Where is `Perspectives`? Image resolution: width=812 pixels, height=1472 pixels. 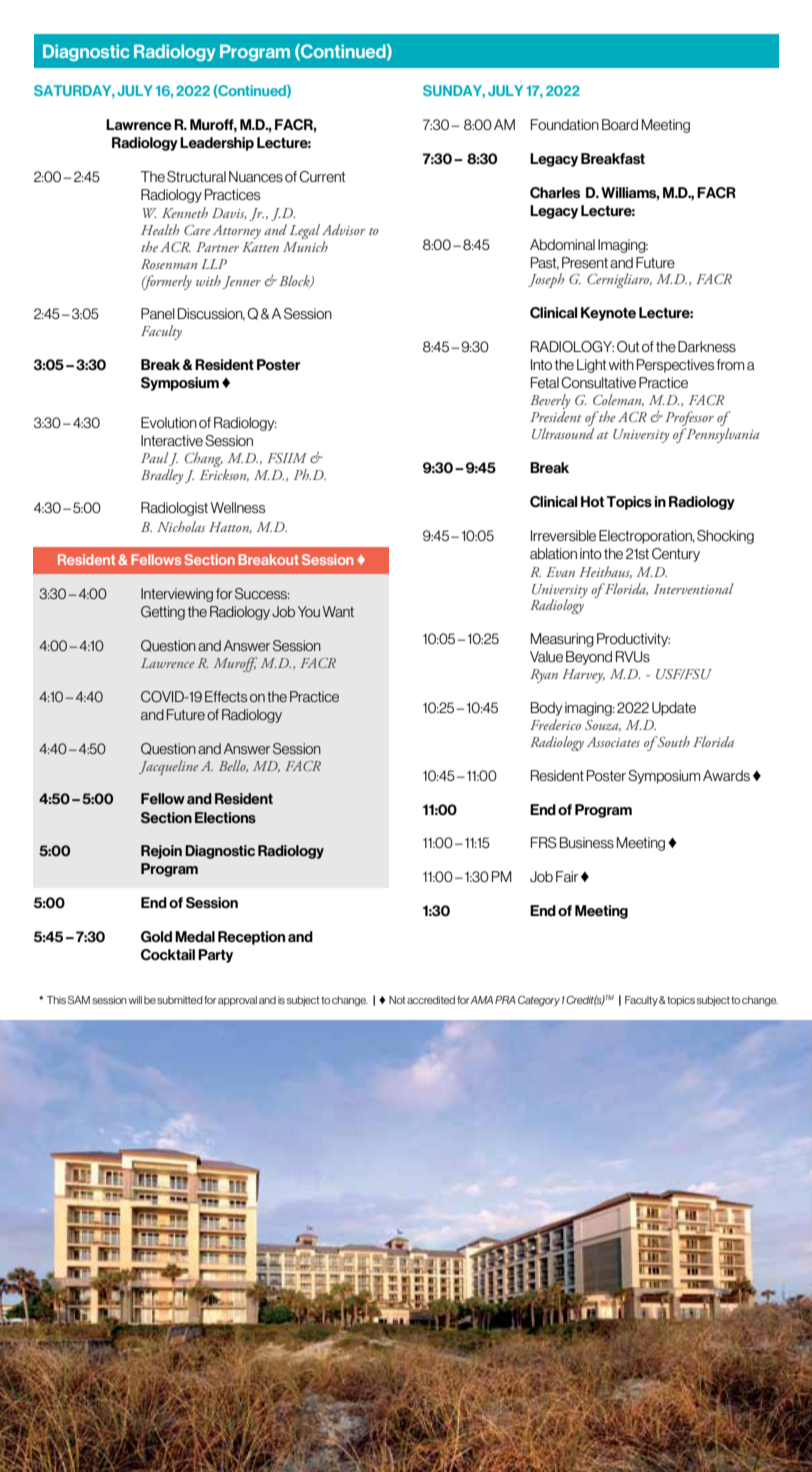 Perspectives is located at coordinates (675, 366).
